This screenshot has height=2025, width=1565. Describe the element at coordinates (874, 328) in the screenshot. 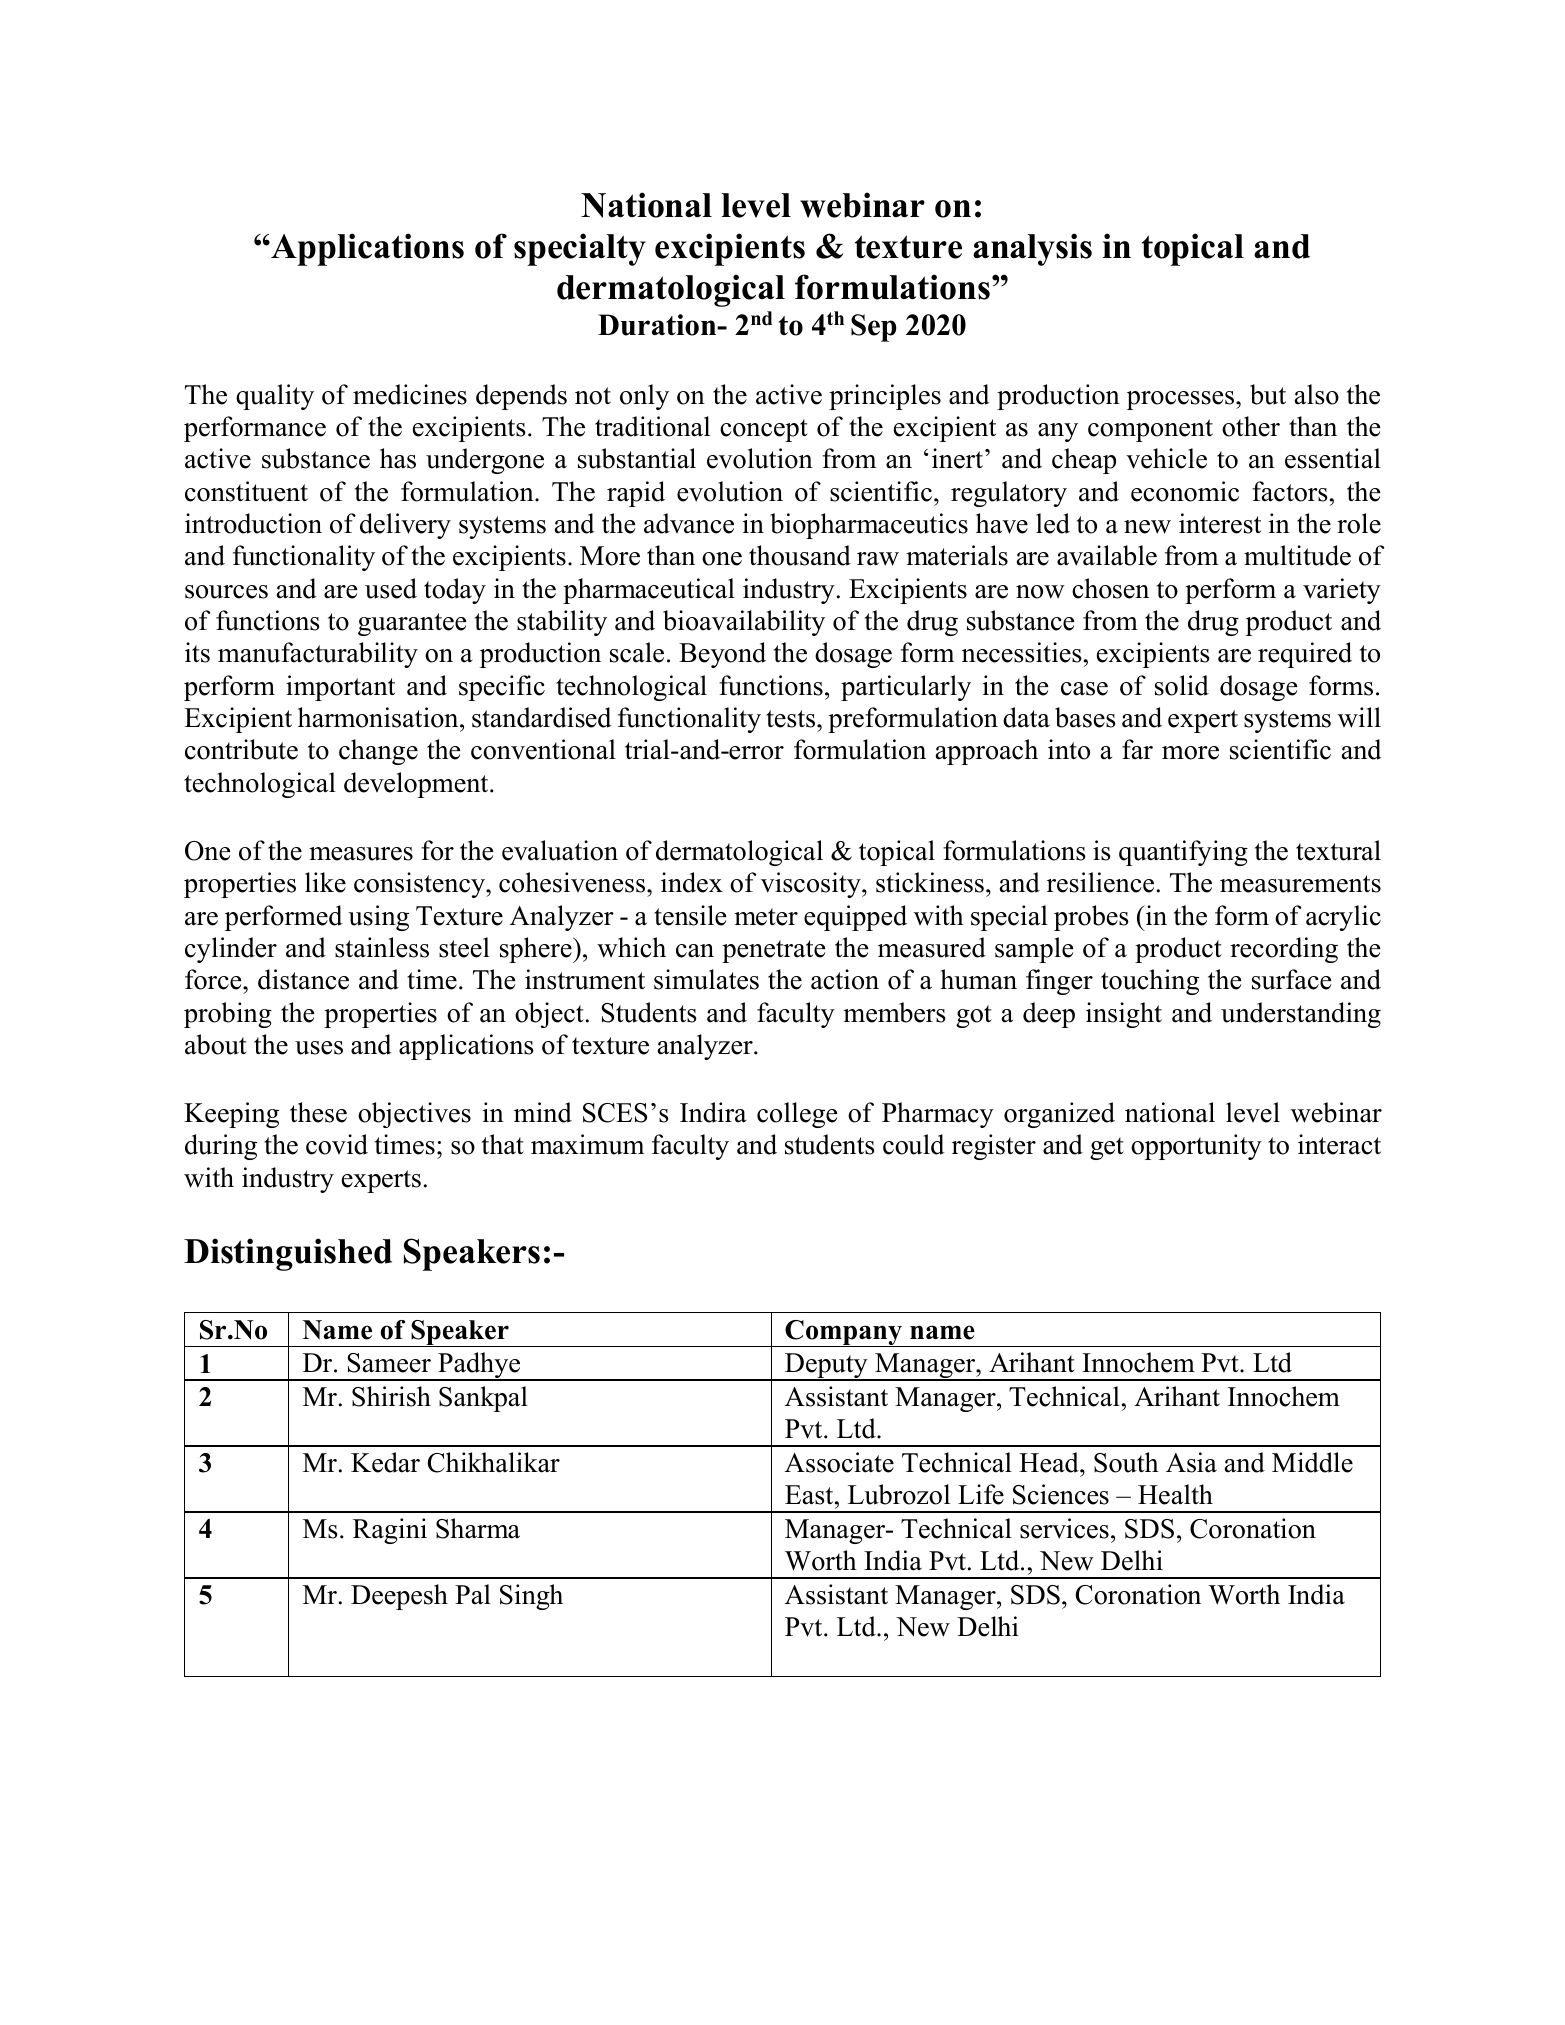

I see `Sep` at that location.
